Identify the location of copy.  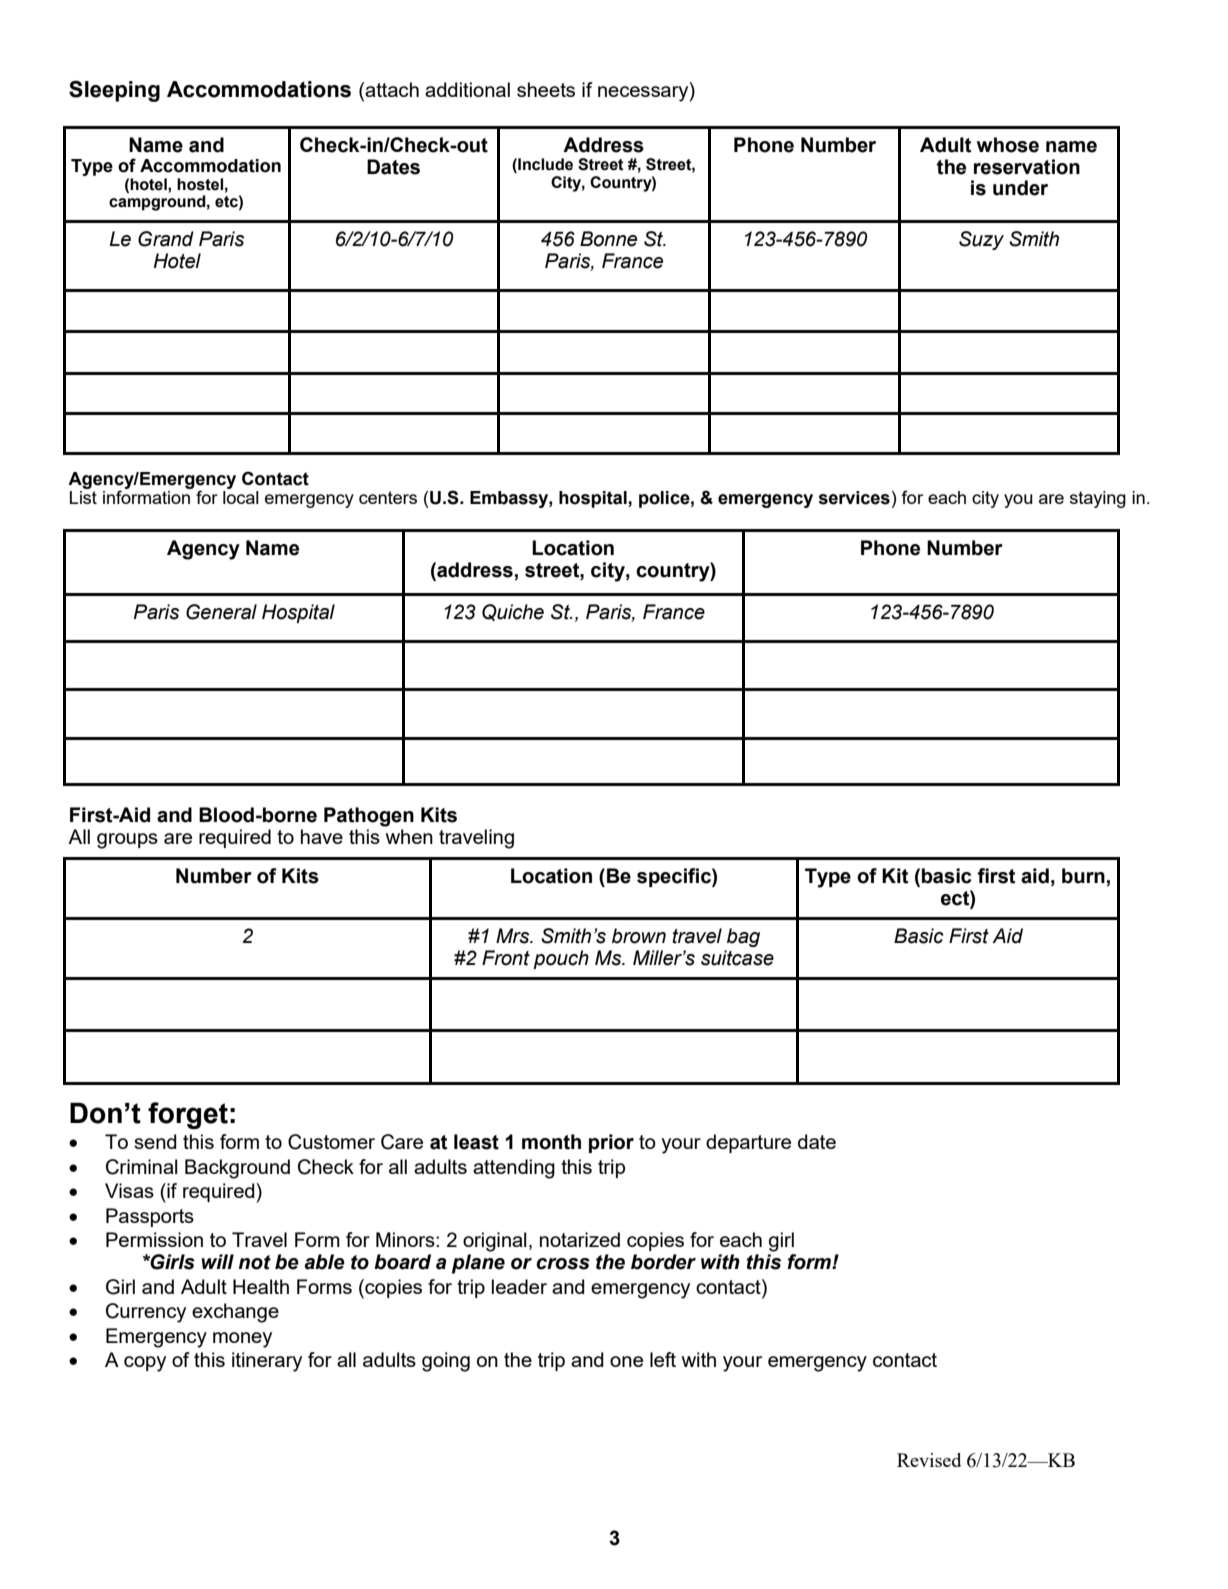
(145, 1364).
